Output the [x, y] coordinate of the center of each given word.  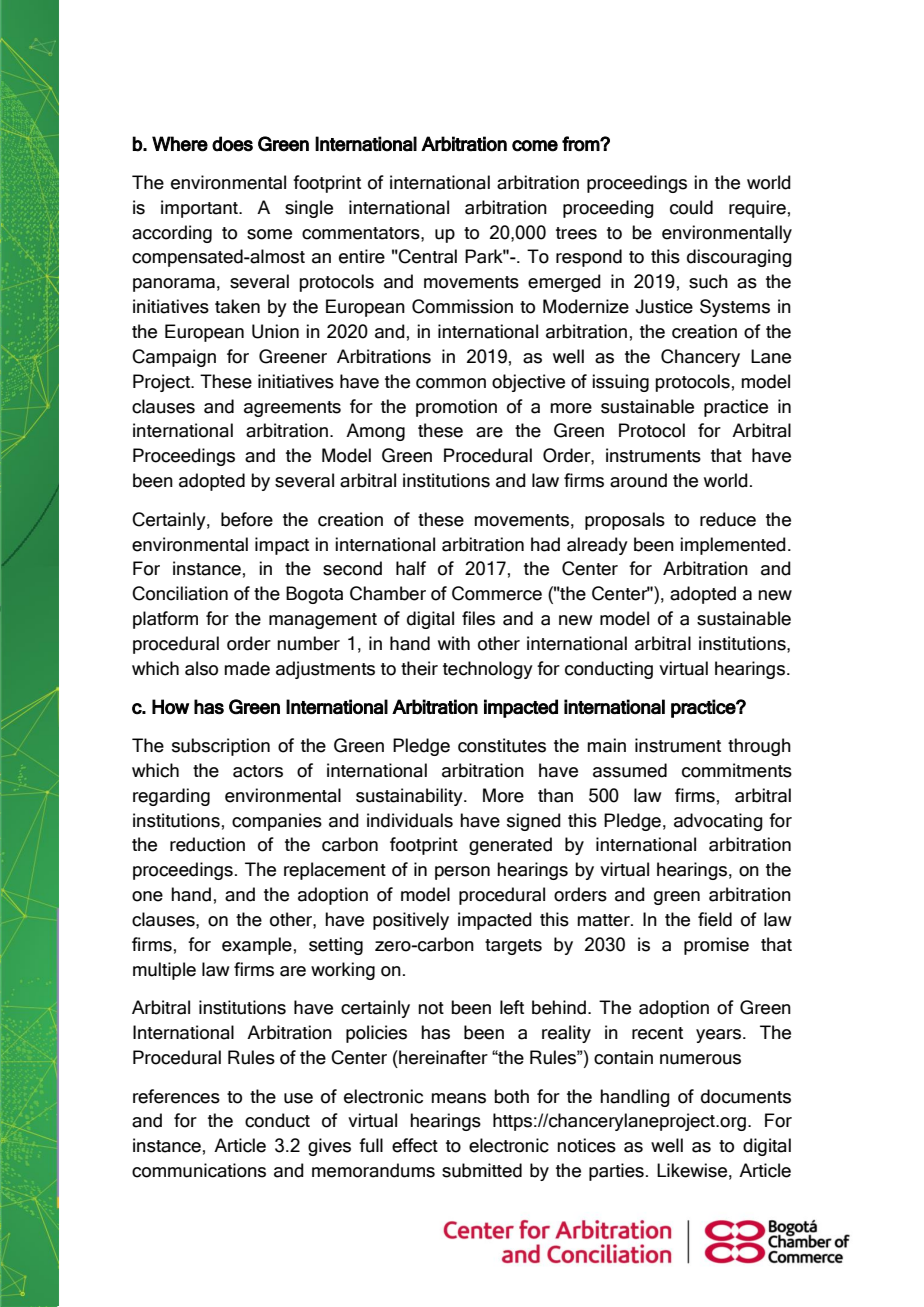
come [535, 146]
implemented [733, 546]
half [411, 568]
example [257, 946]
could [691, 207]
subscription [221, 747]
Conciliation [180, 593]
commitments [737, 770]
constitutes [502, 745]
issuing [620, 383]
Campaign [174, 358]
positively [411, 921]
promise [716, 946]
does [232, 144]
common [451, 383]
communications [199, 1170]
